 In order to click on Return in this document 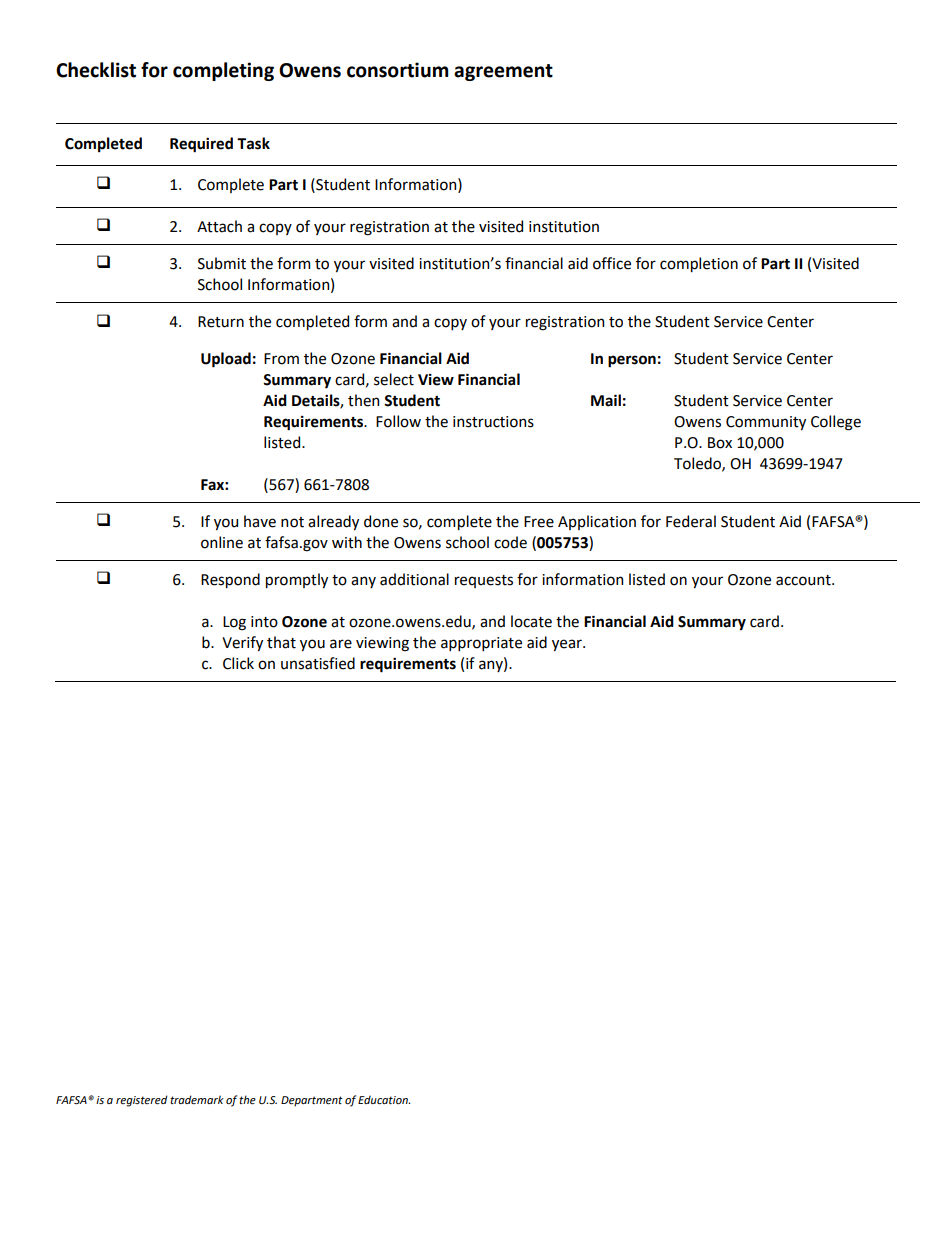, I will do `click(221, 322)`.
